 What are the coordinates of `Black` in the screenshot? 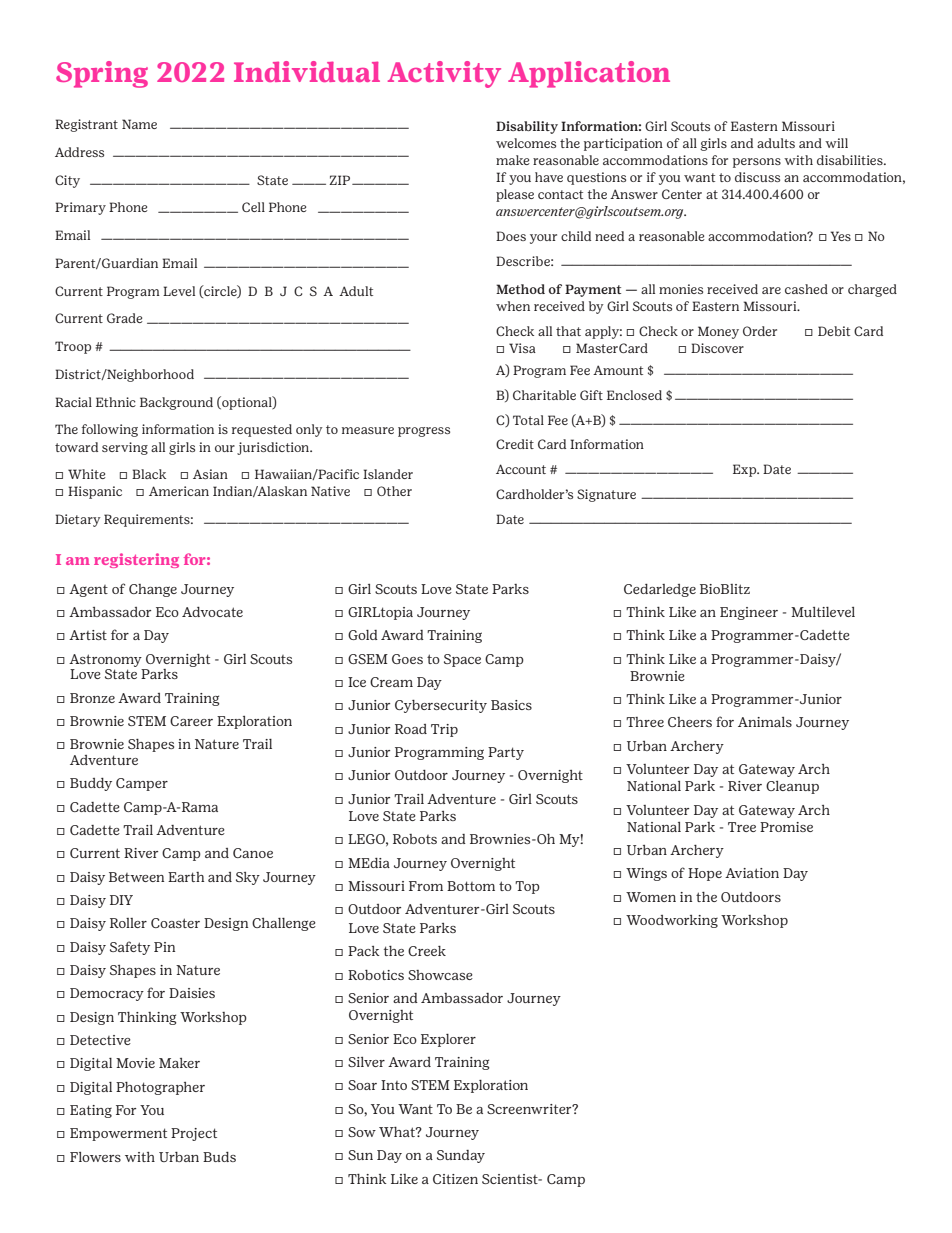 It's located at (149, 474).
